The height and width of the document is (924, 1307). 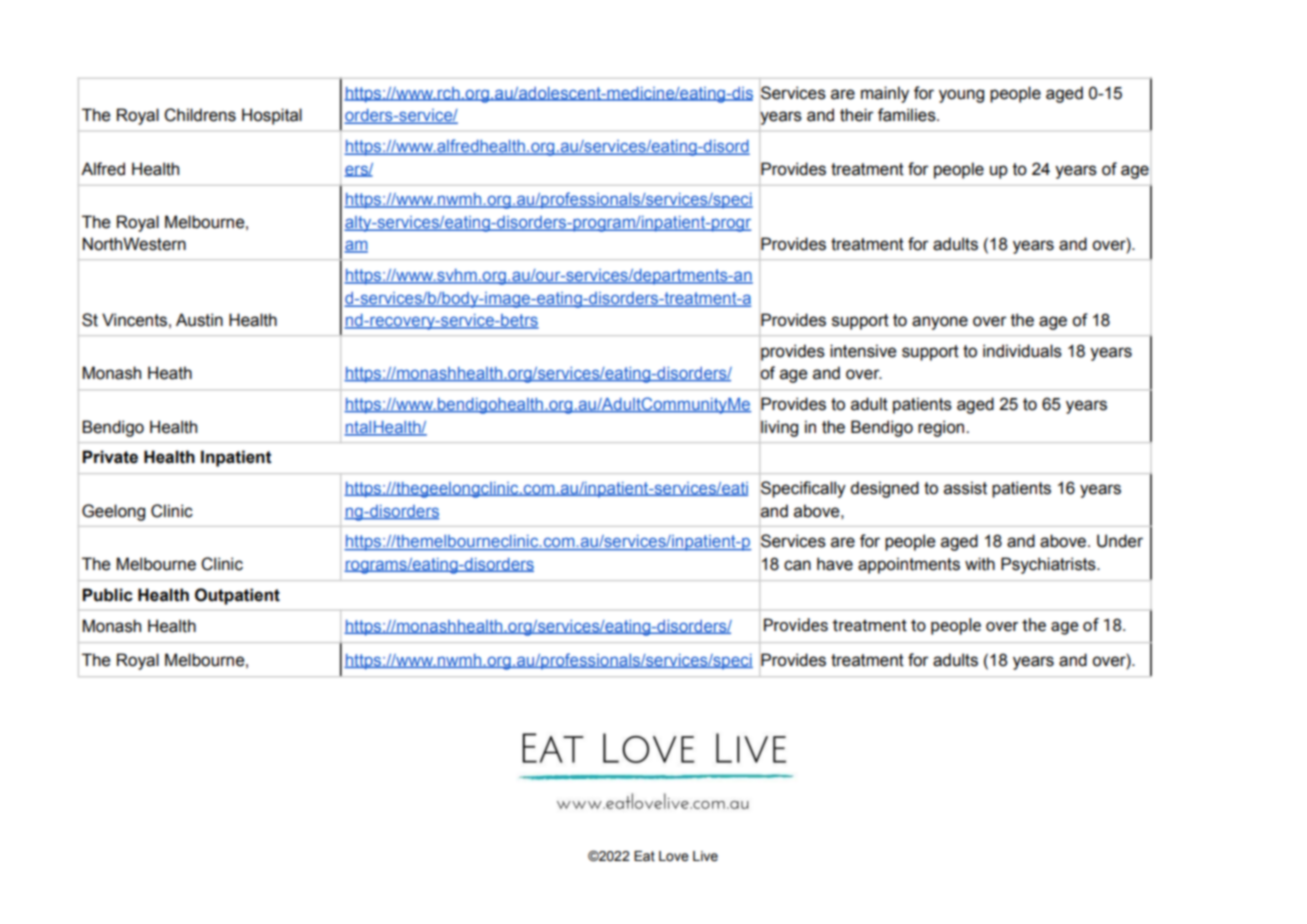 What do you see at coordinates (961, 96) in the document?
I see `young` at bounding box center [961, 96].
